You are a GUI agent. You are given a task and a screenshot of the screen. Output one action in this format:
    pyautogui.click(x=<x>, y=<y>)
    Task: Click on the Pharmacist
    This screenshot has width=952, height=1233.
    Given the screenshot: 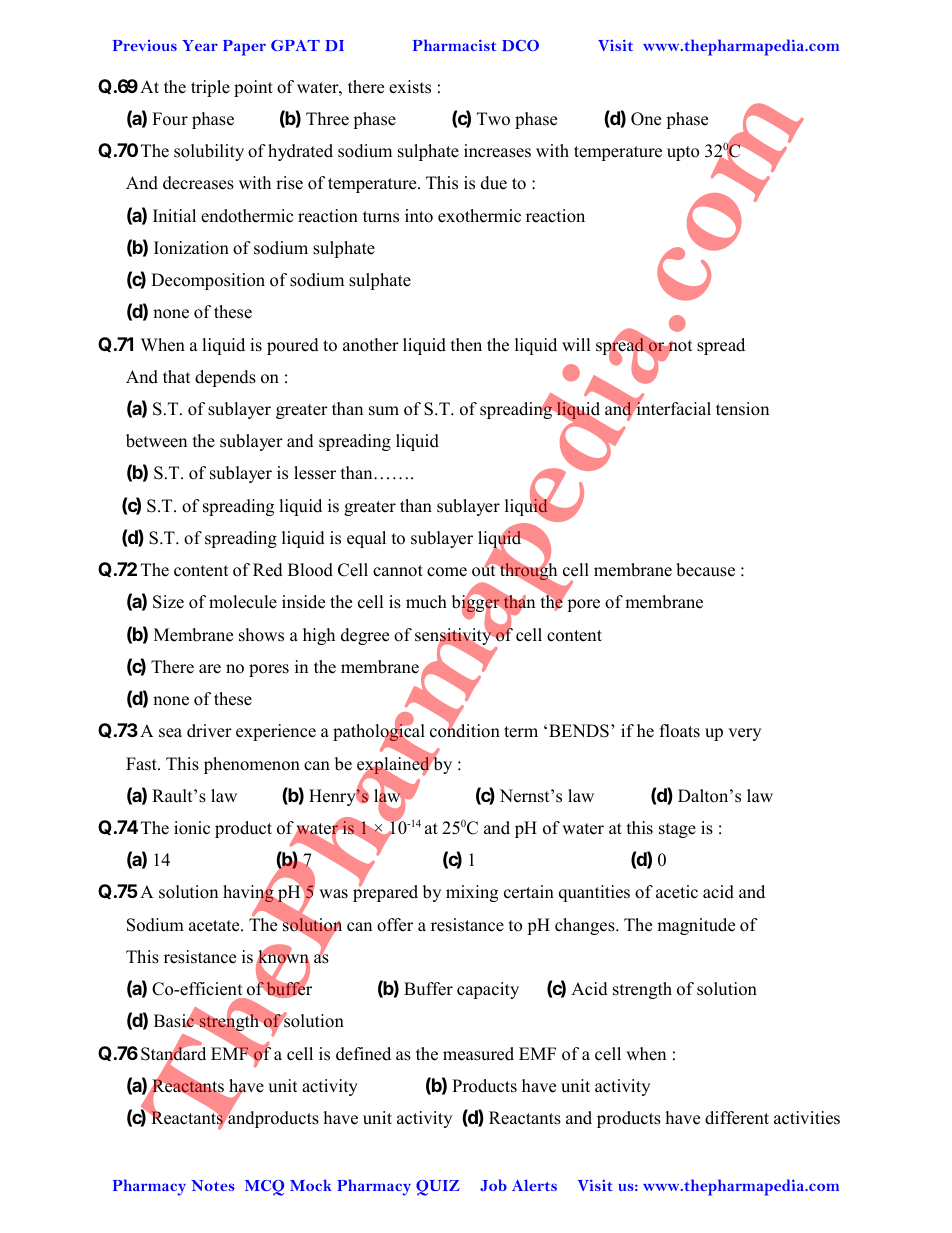 What is the action you would take?
    pyautogui.click(x=454, y=45)
